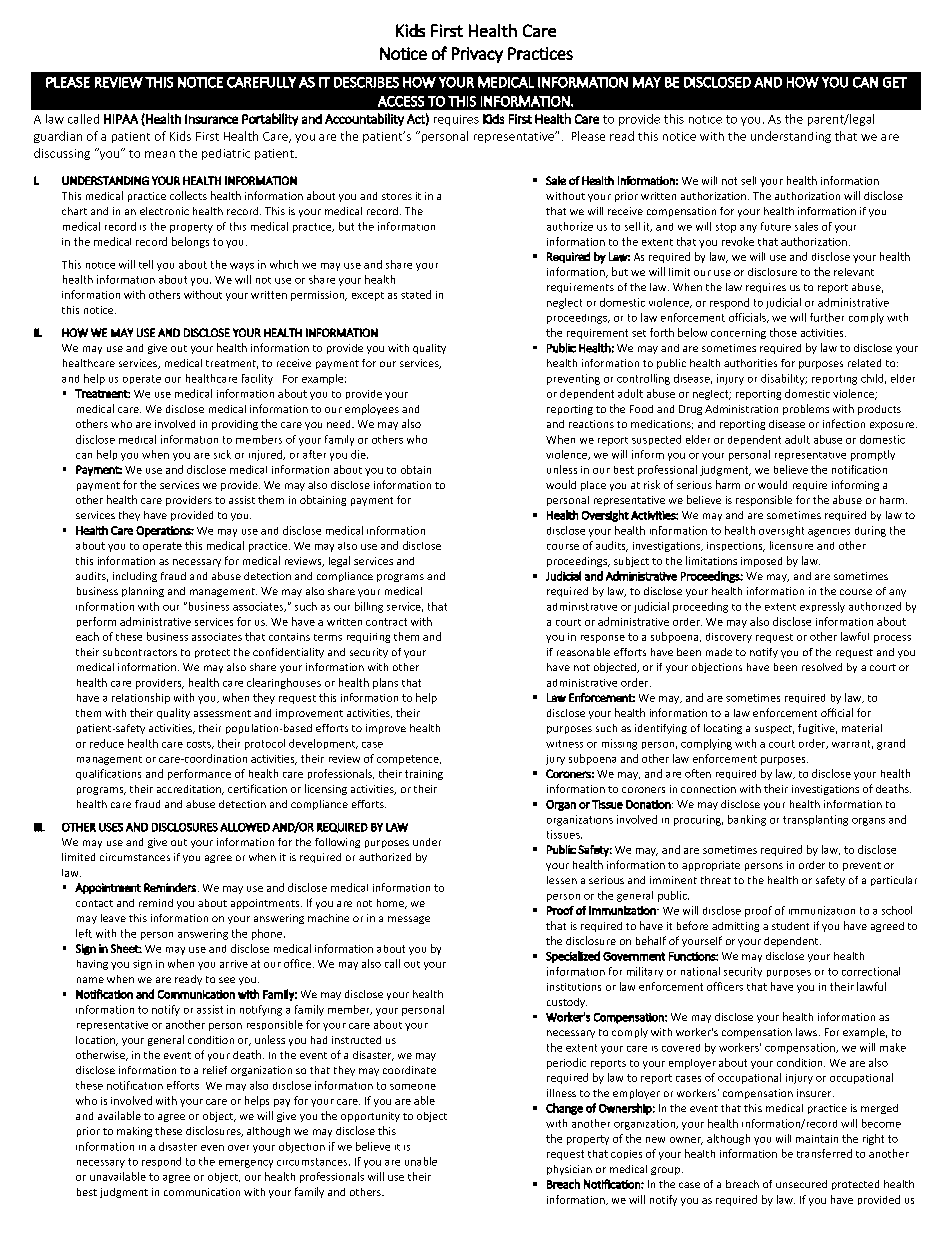 The height and width of the screenshot is (1233, 952). Describe the element at coordinates (477, 55) in the screenshot. I see `Privacy` at that location.
